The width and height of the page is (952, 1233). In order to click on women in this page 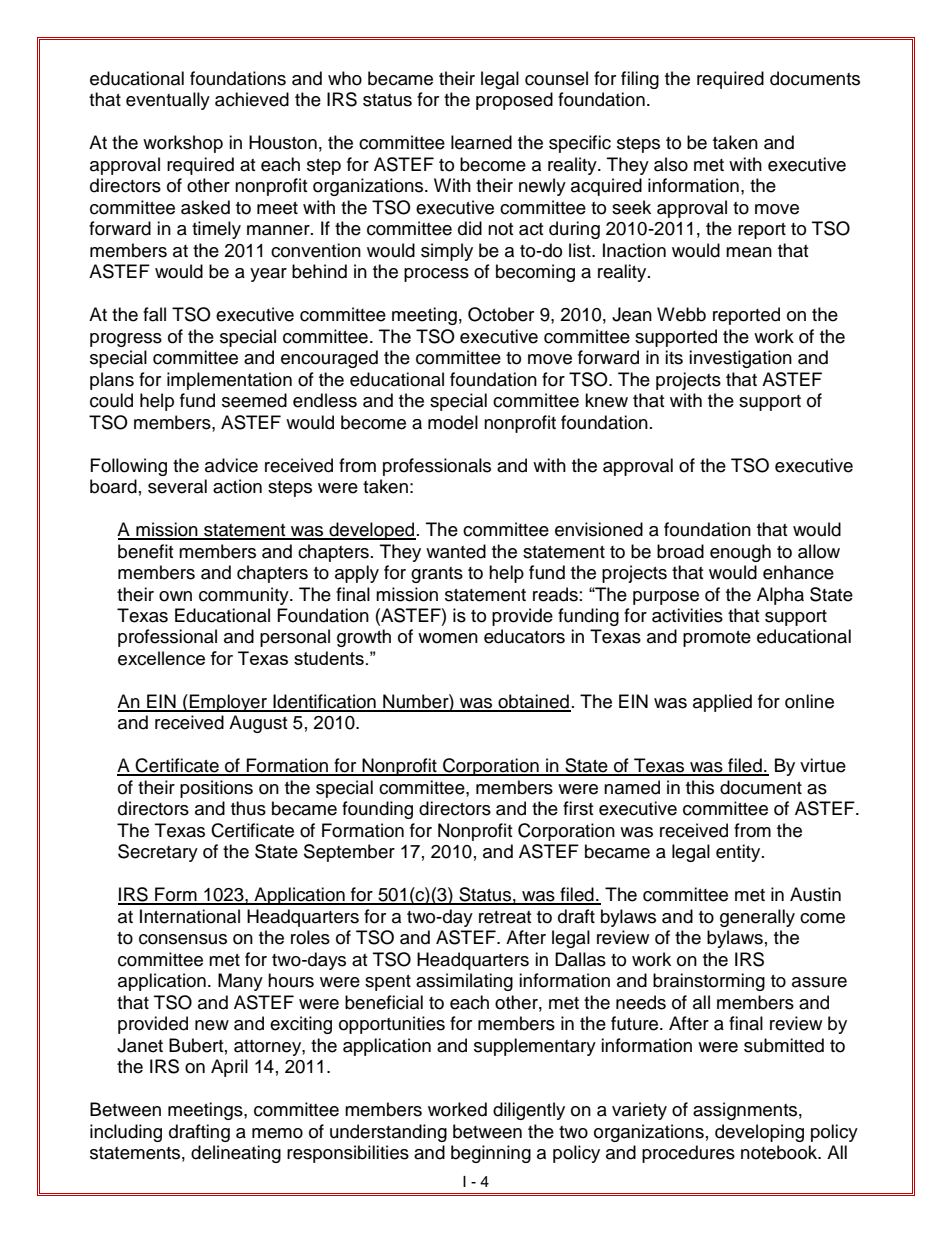, I will do `click(448, 638)`.
